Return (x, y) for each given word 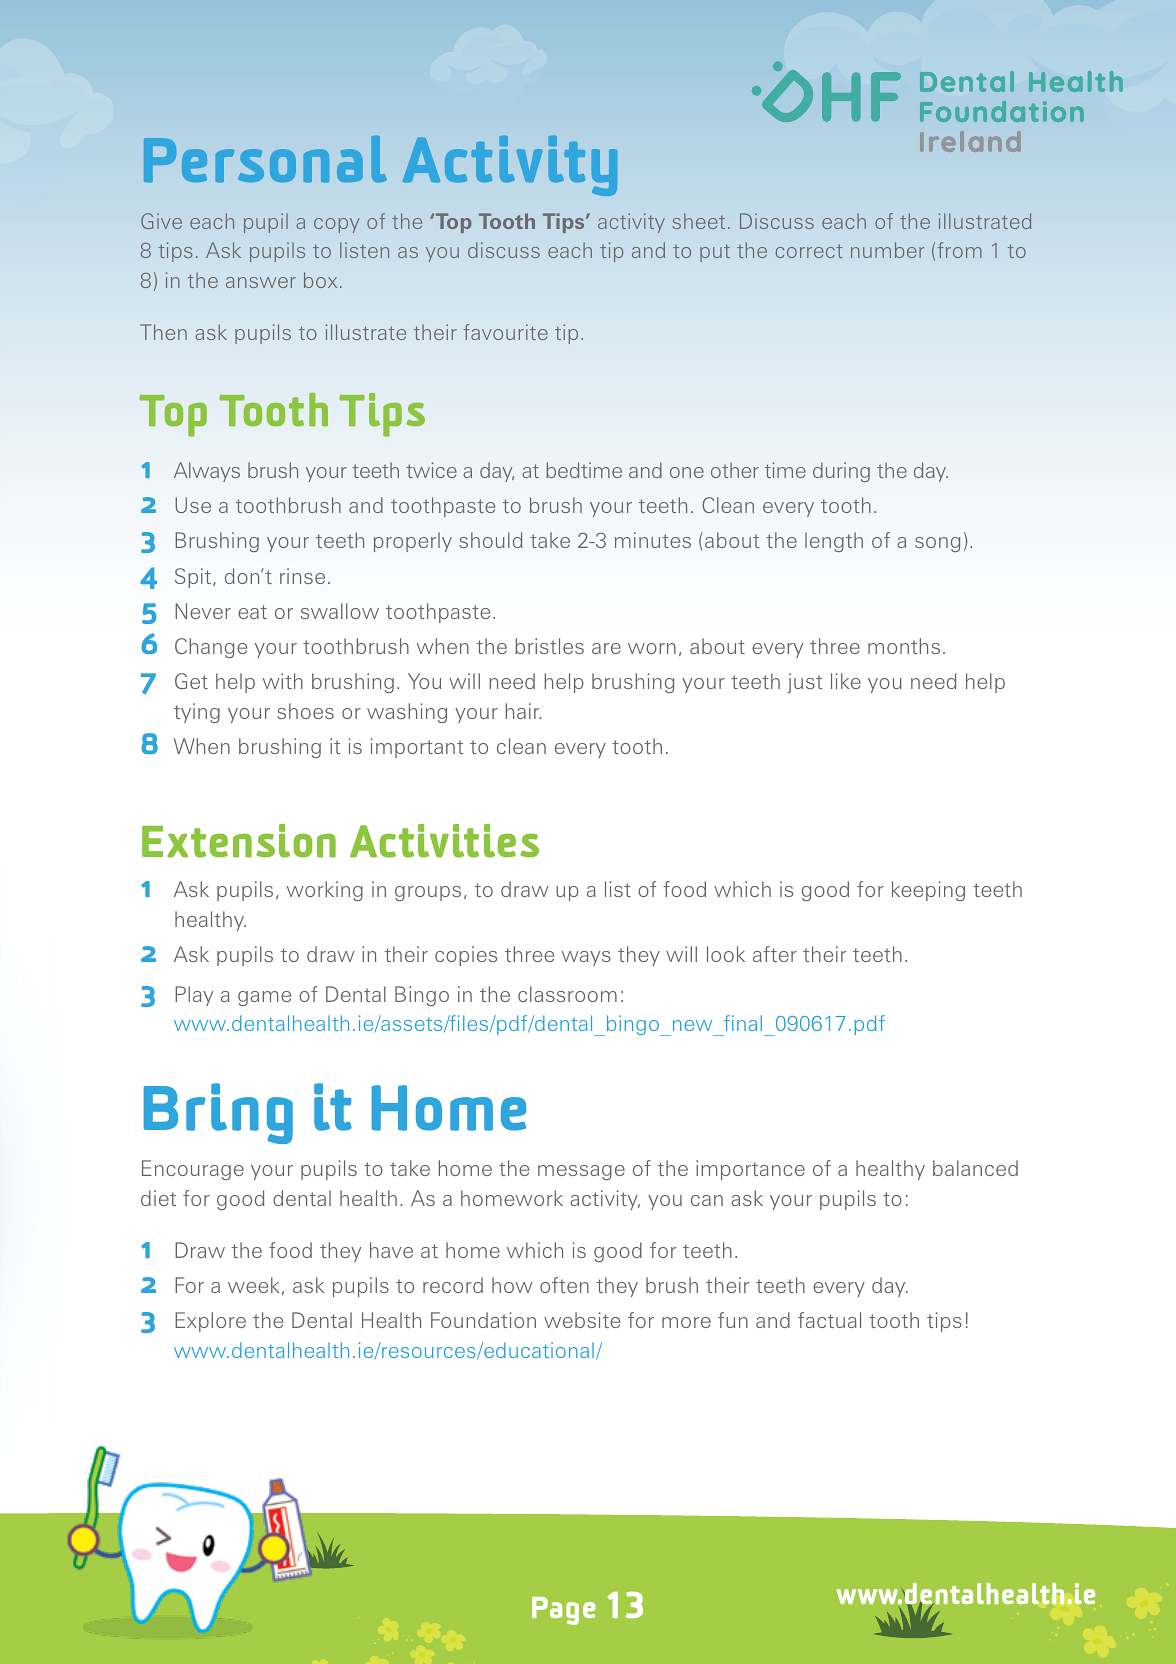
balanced (975, 1168)
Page (563, 1611)
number (888, 250)
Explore (210, 1322)
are (606, 648)
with (283, 681)
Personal (265, 158)
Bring (218, 1113)
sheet (698, 221)
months (904, 646)
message (581, 1172)
